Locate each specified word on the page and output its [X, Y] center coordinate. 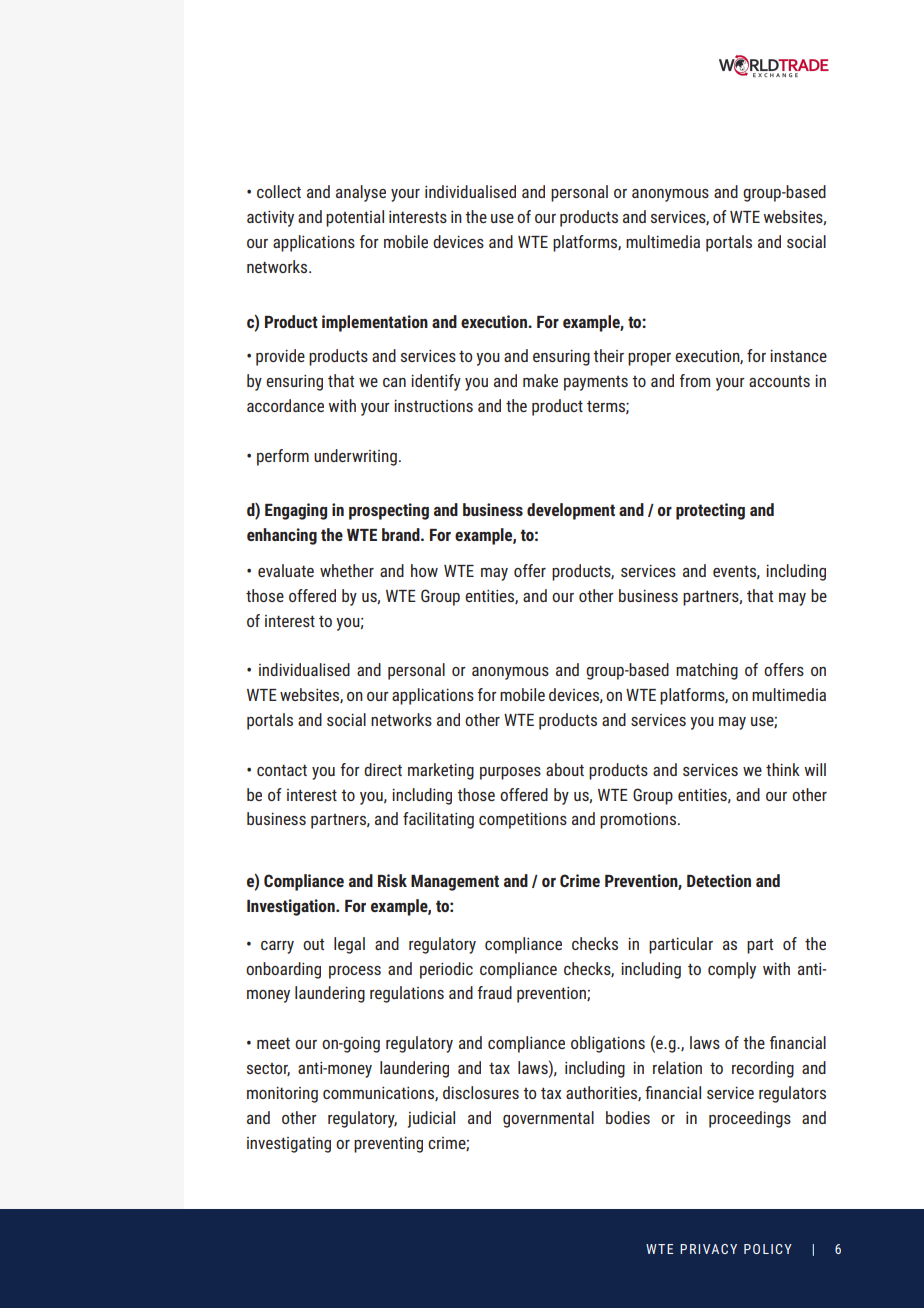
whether [347, 570]
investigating [289, 1144]
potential [355, 218]
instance [798, 355]
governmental [548, 1119]
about [565, 769]
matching [707, 671]
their [608, 355]
